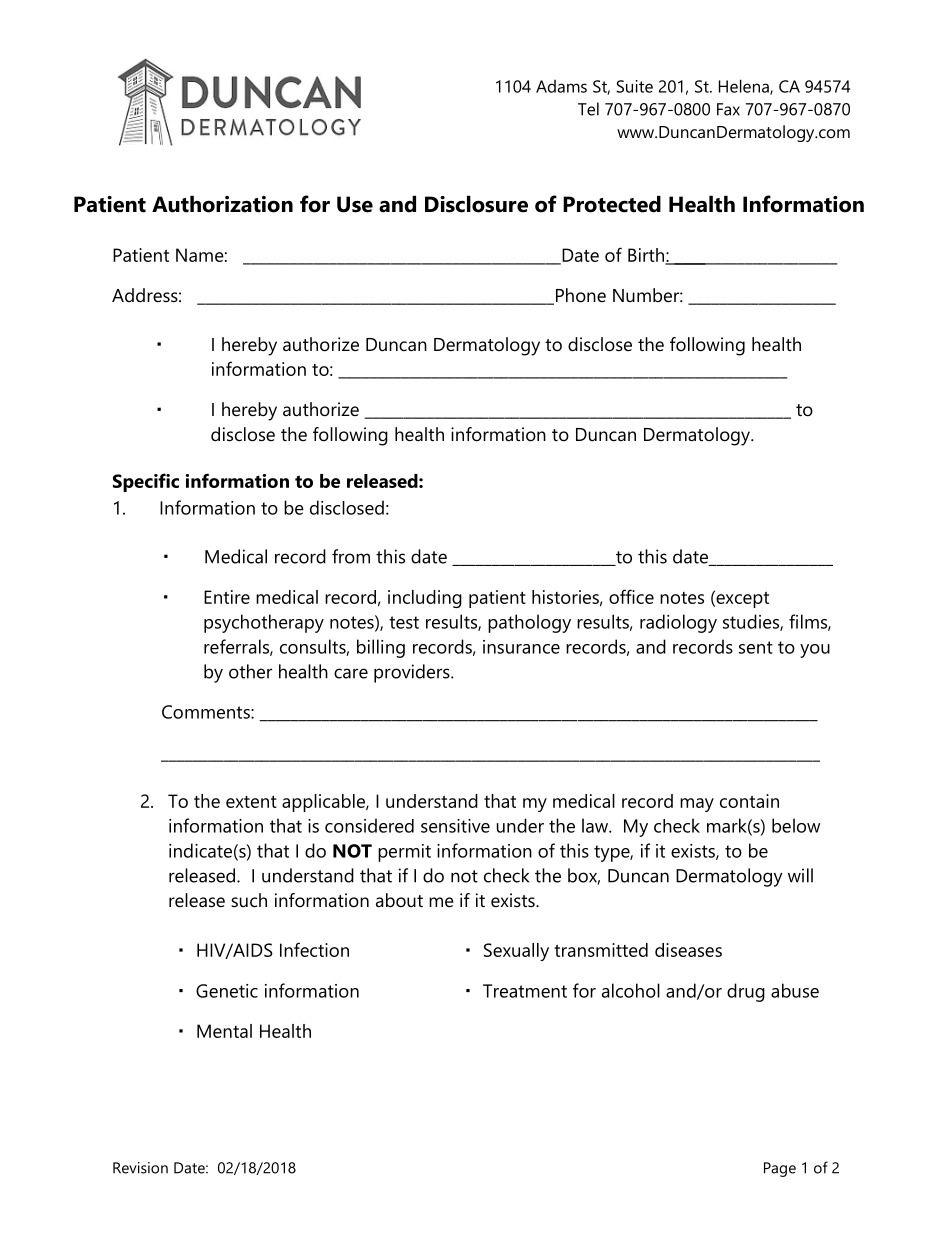 This screenshot has width=952, height=1233. Describe the element at coordinates (227, 597) in the screenshot. I see `Entire` at that location.
